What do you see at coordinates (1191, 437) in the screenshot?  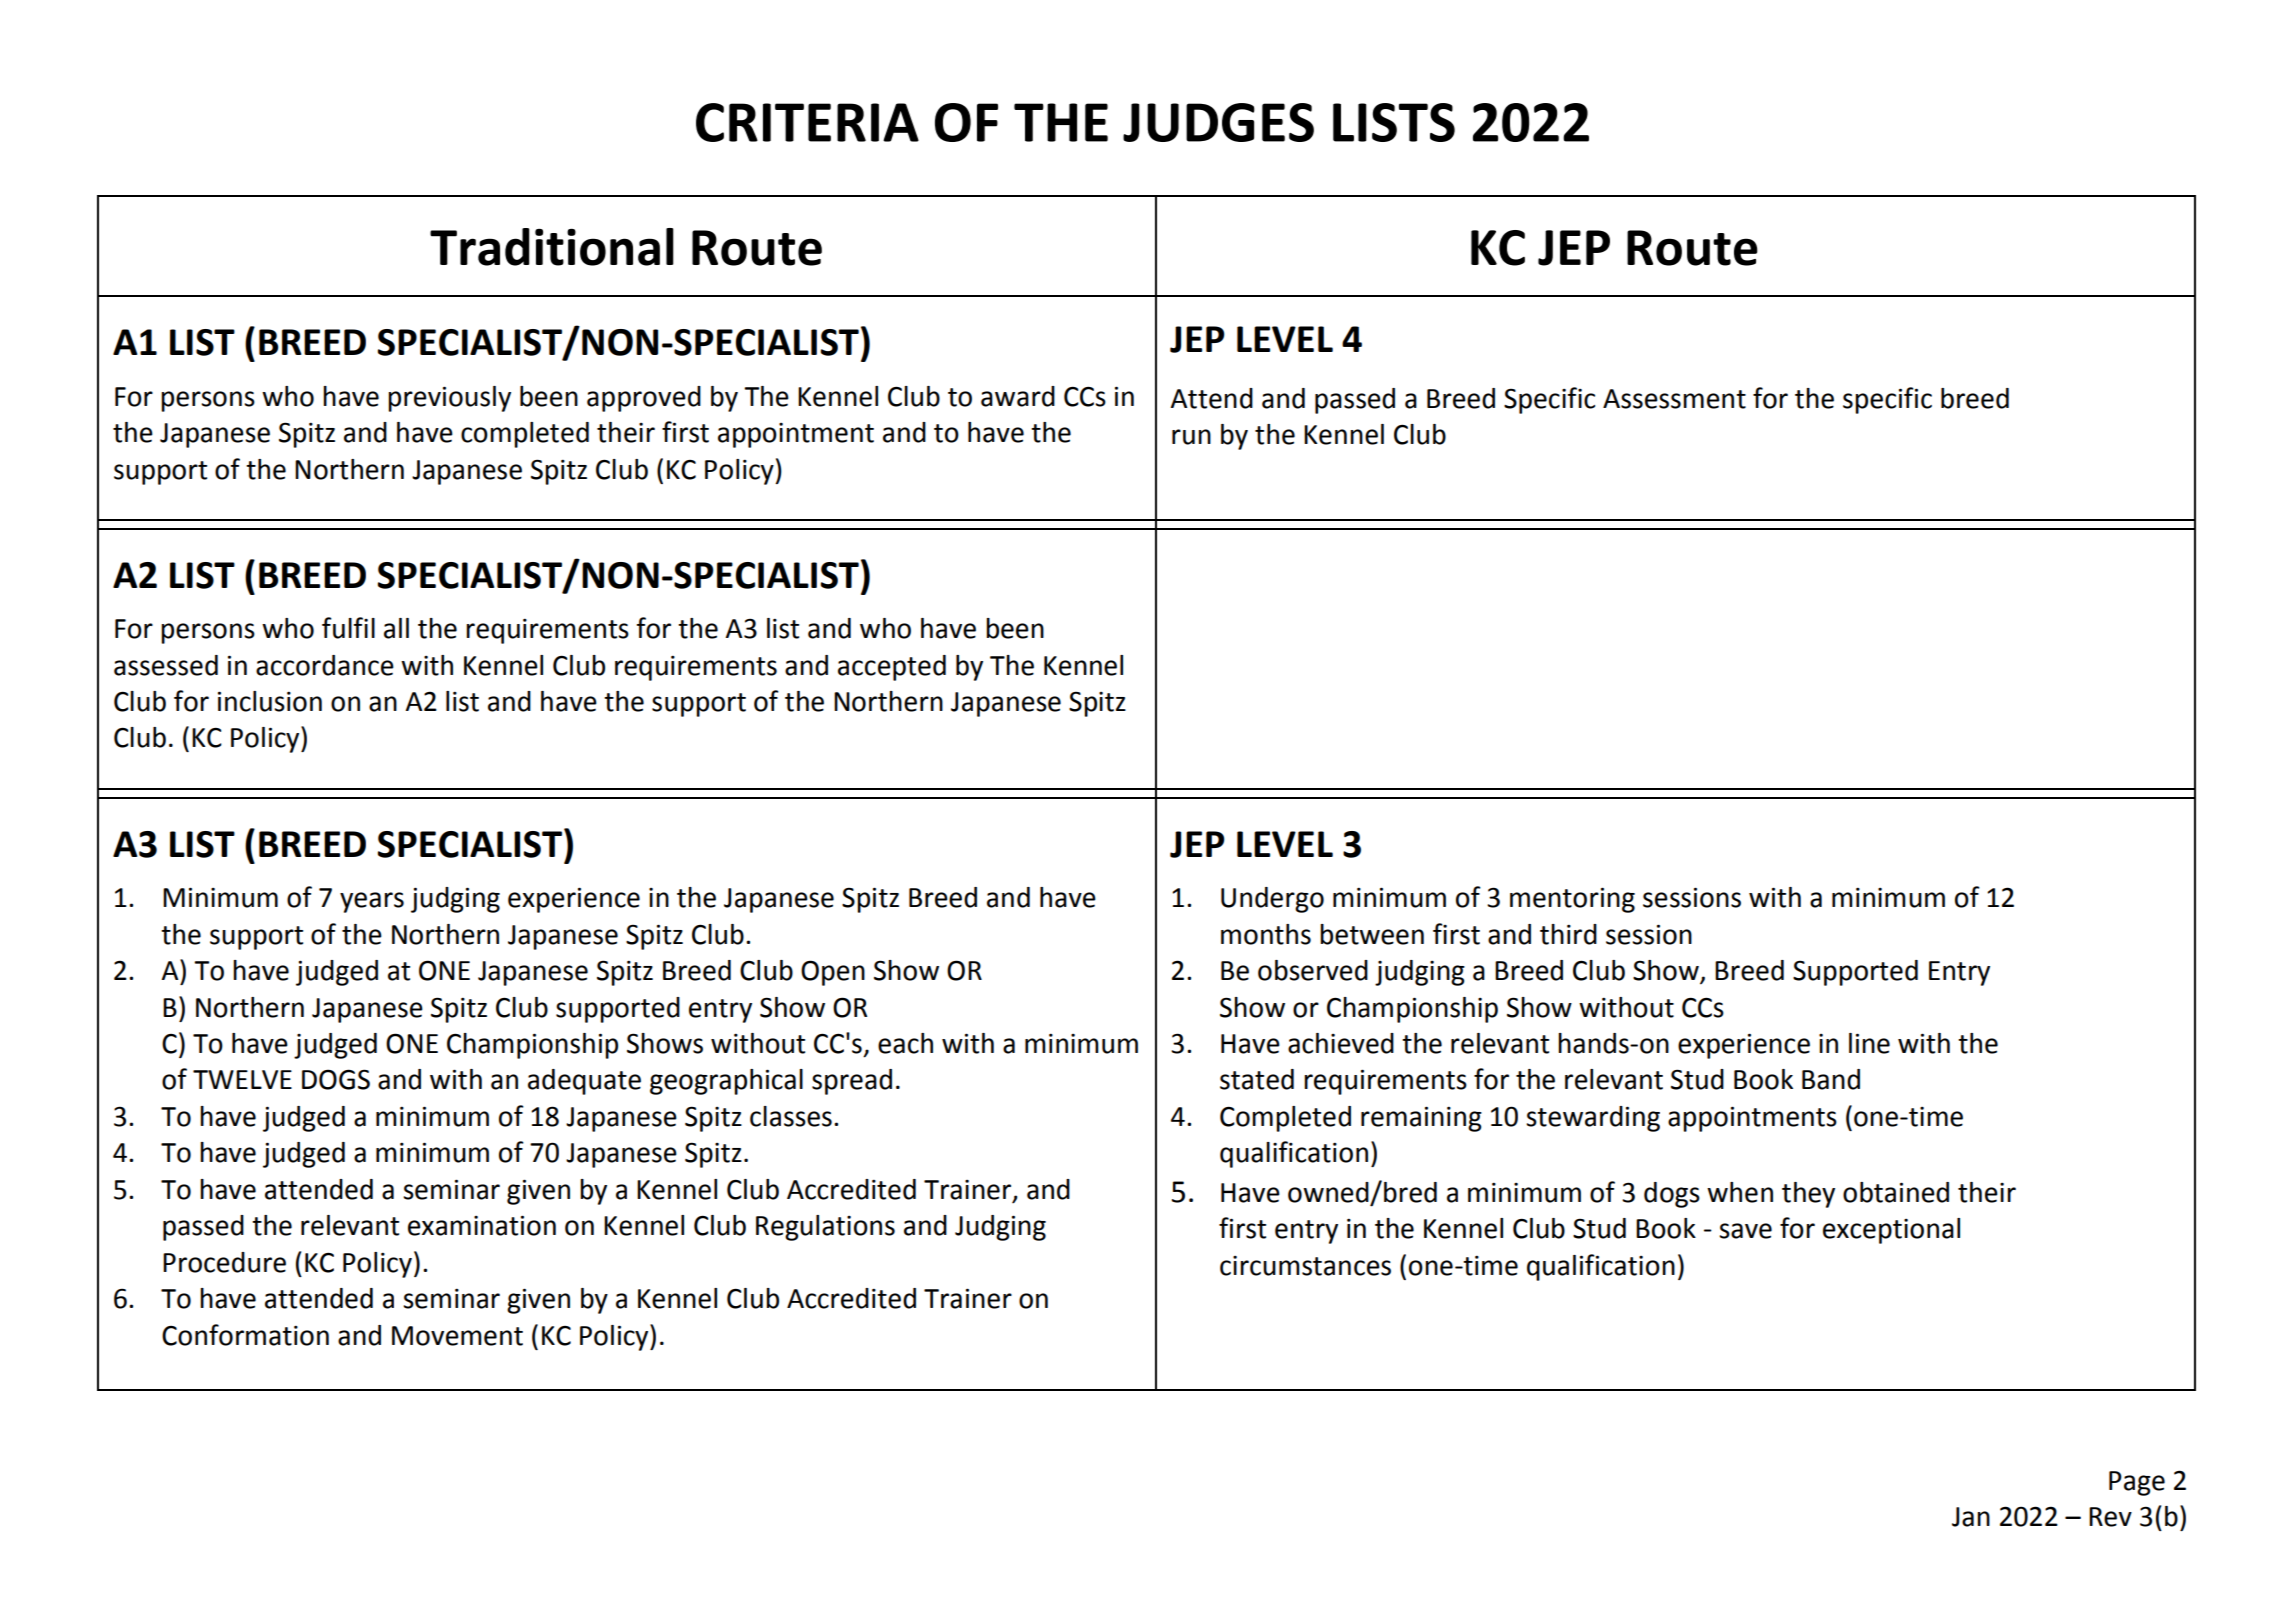 I see `run` at bounding box center [1191, 437].
